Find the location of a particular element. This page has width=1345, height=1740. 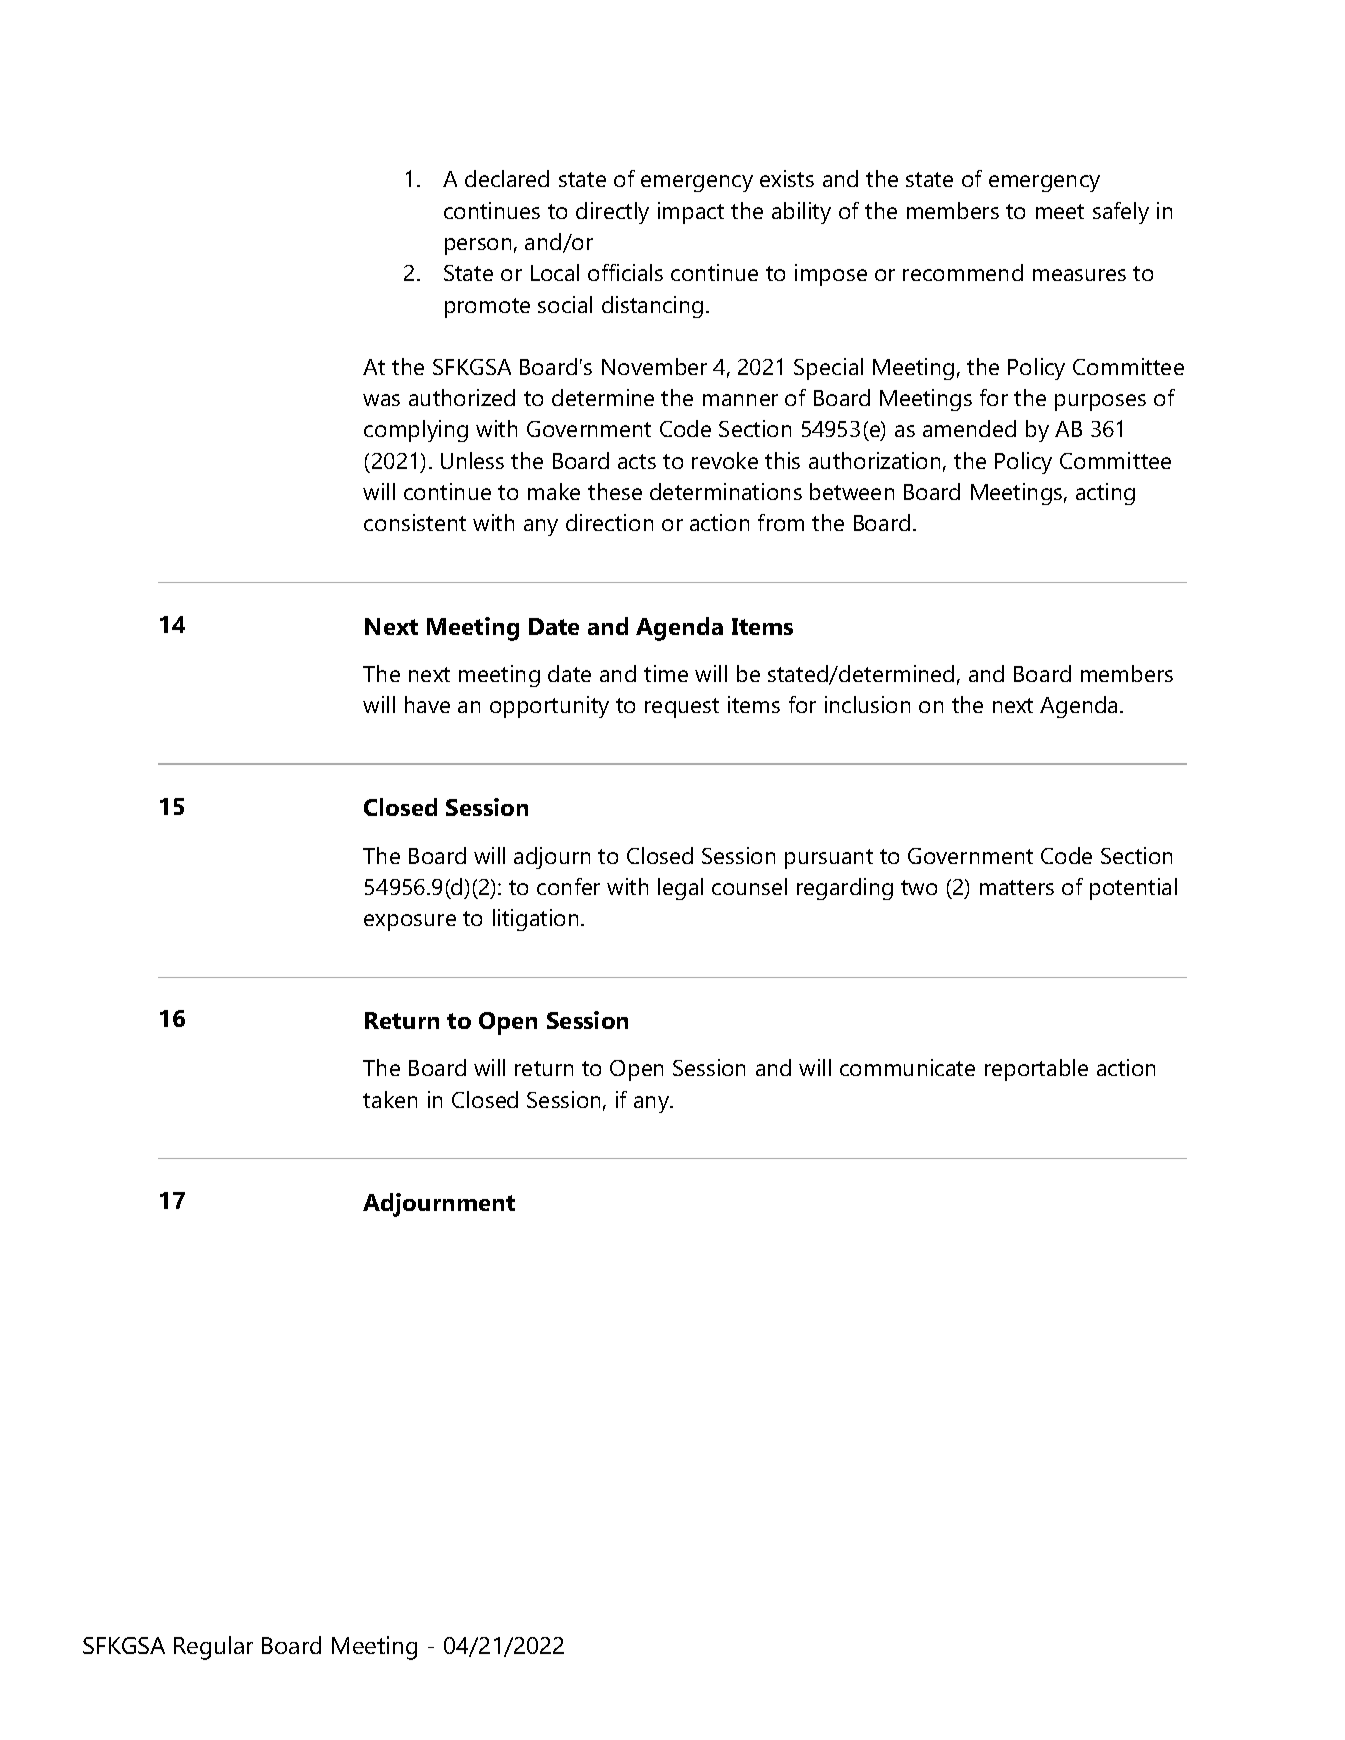

impact is located at coordinates (691, 213).
